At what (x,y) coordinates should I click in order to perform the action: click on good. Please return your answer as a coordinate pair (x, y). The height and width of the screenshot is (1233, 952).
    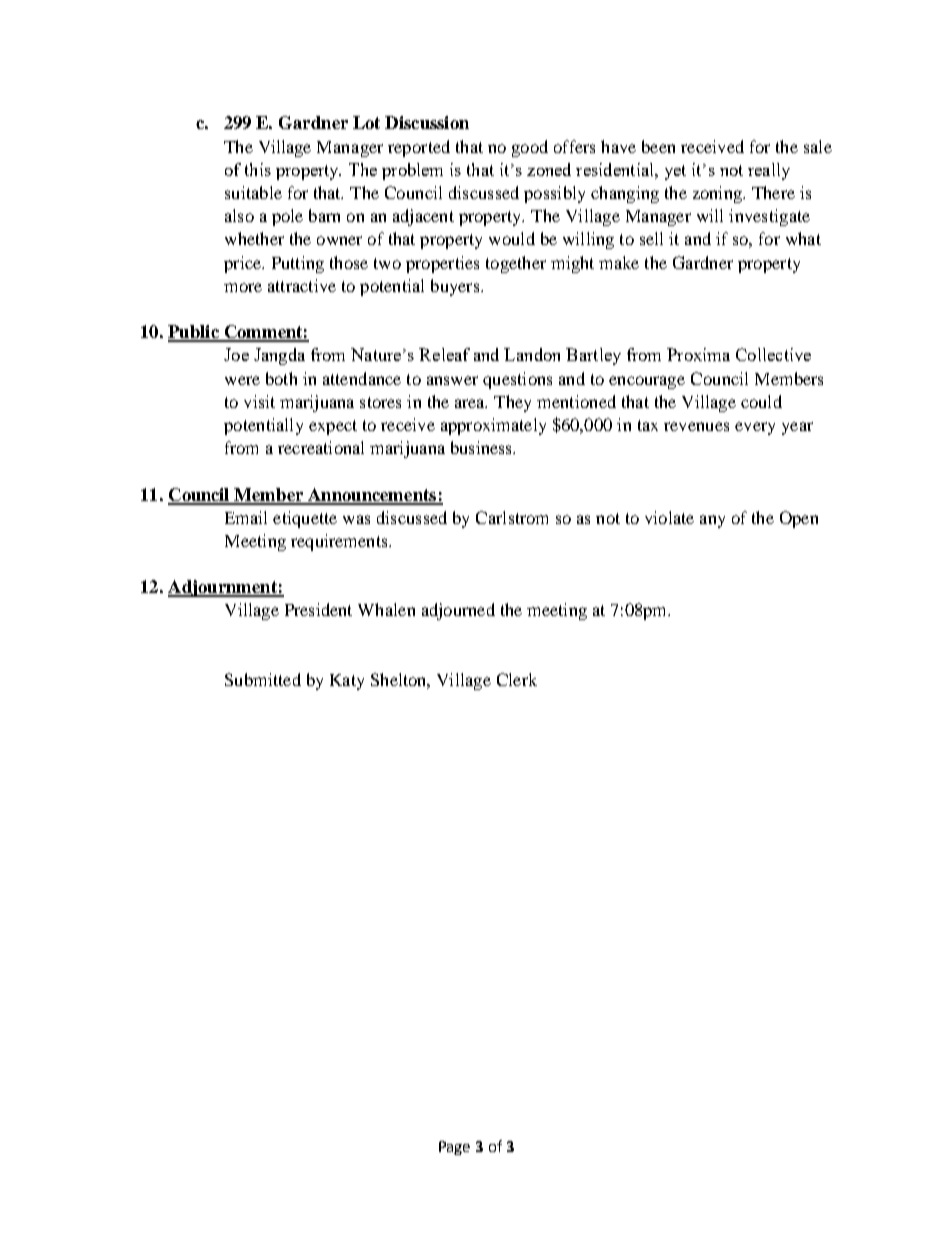
    Looking at the image, I should click on (530, 148).
